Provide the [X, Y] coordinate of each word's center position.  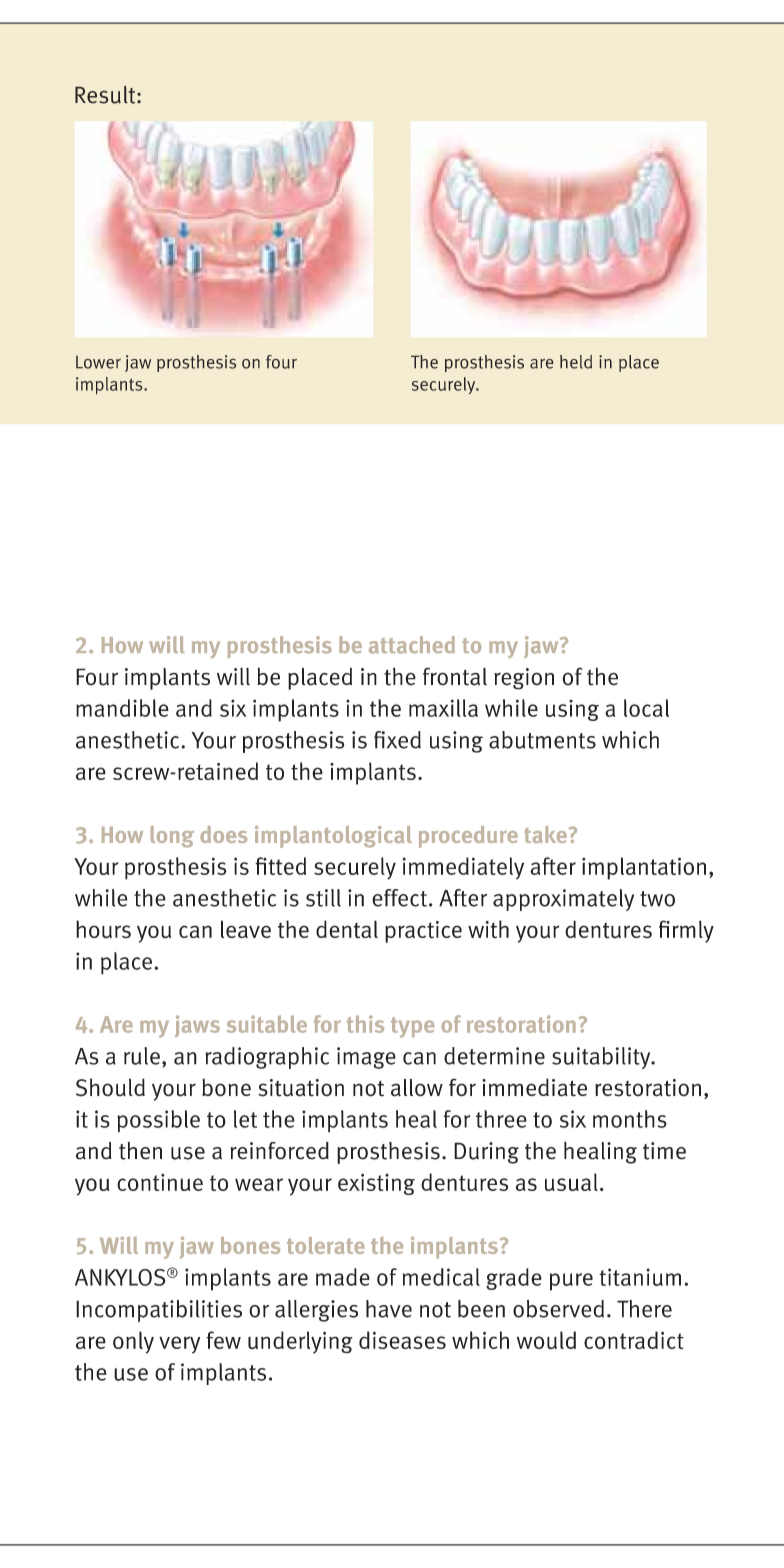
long [172, 837]
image [366, 1058]
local [646, 708]
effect [399, 898]
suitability [602, 1058]
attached [412, 645]
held [576, 362]
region [524, 679]
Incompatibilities [159, 1311]
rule [142, 1056]
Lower [98, 362]
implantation [644, 868]
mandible [122, 708]
